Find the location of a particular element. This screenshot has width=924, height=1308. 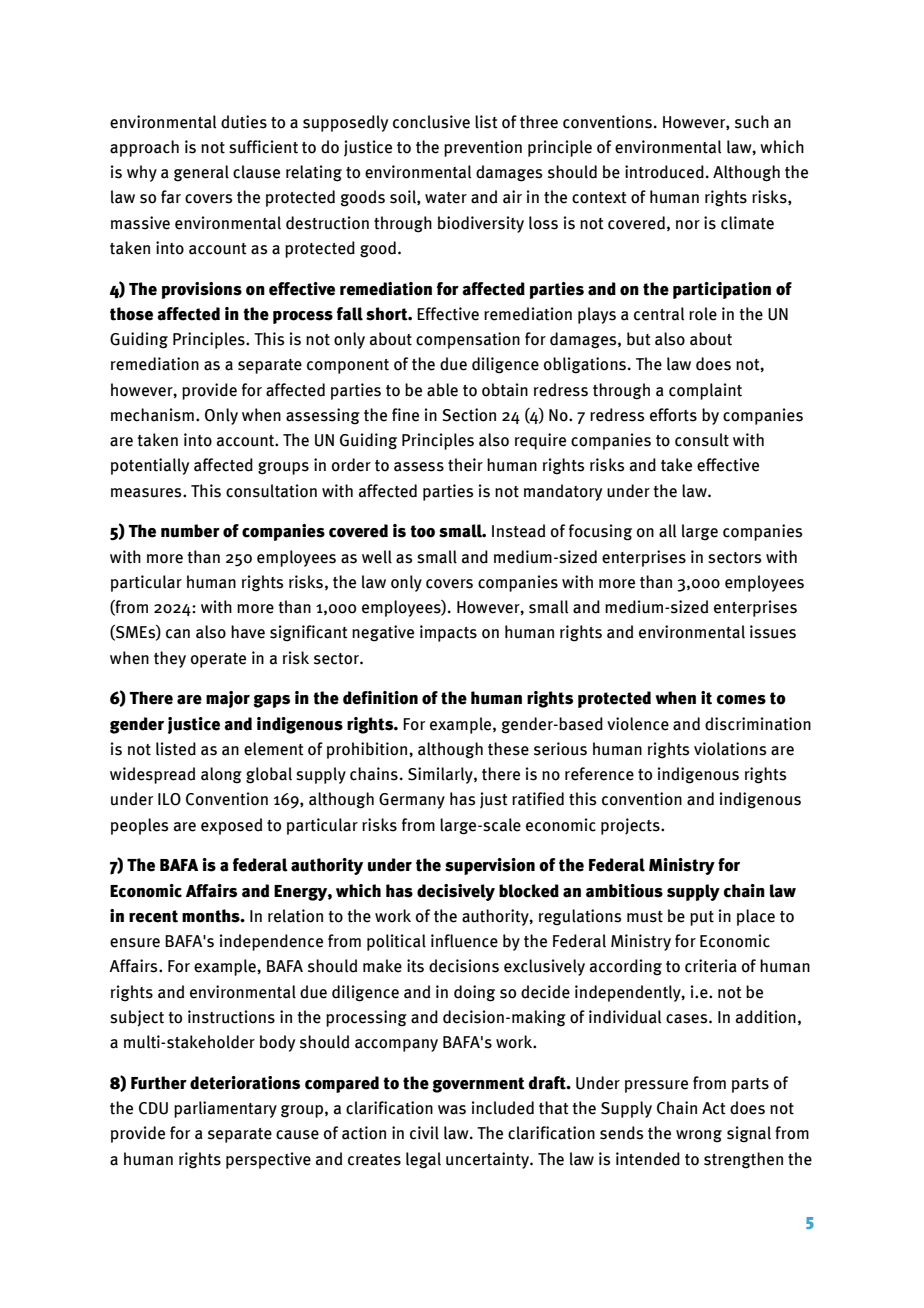

introduced is located at coordinates (664, 172).
